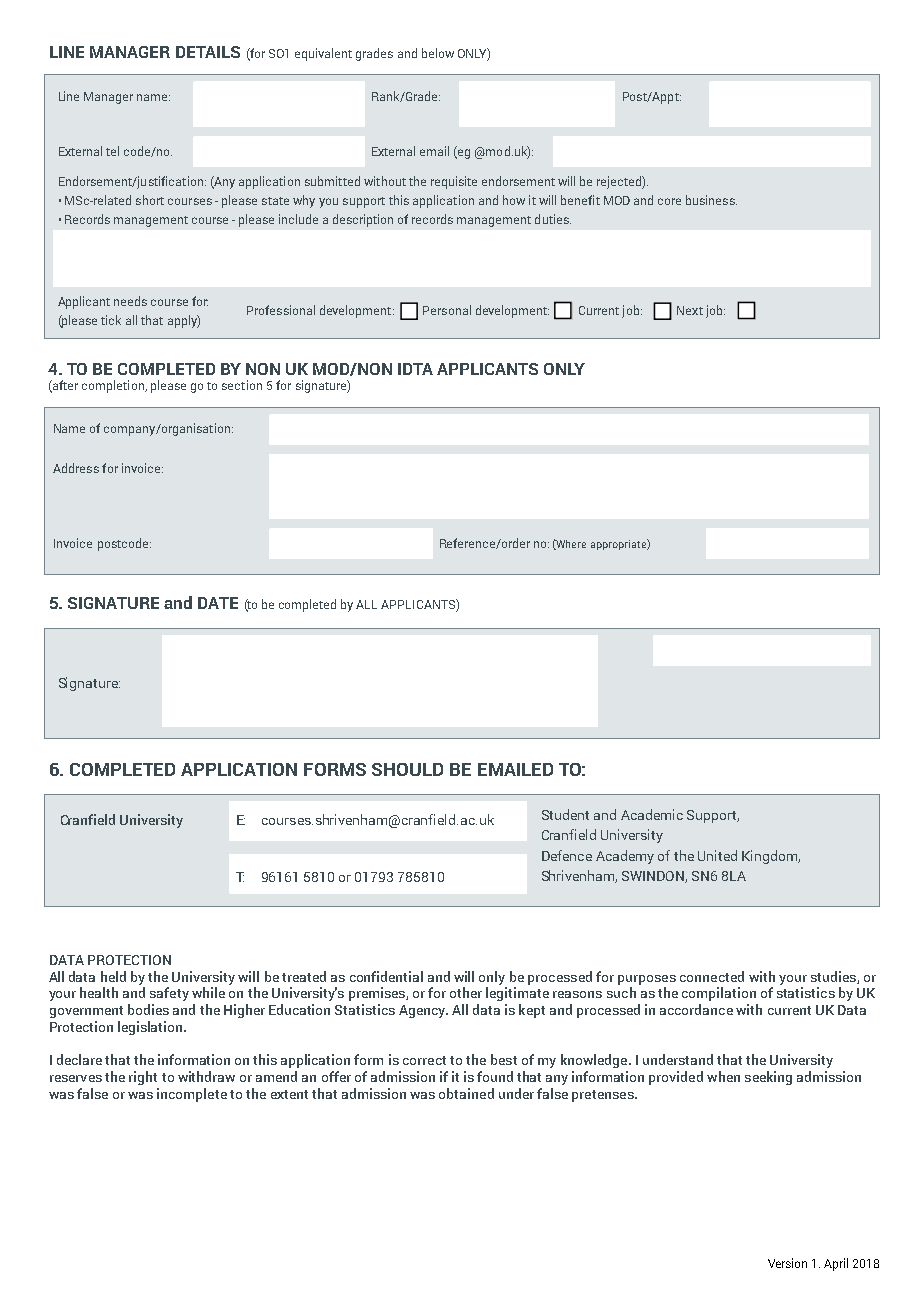  Describe the element at coordinates (113, 976) in the document. I see `held` at that location.
